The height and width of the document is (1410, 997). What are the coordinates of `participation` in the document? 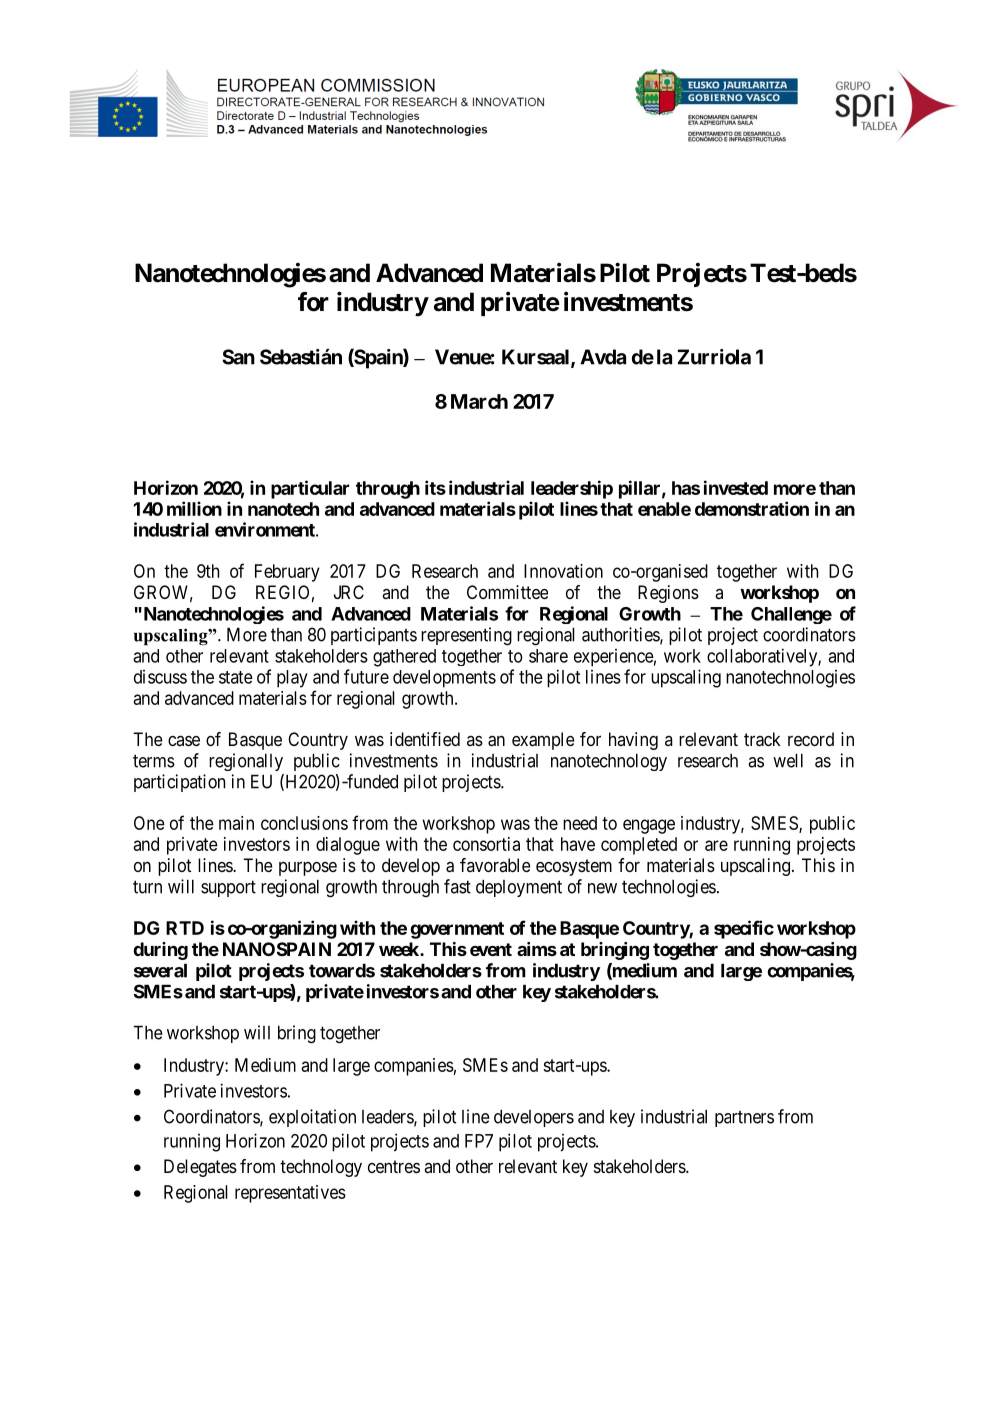 It's located at (179, 783).
